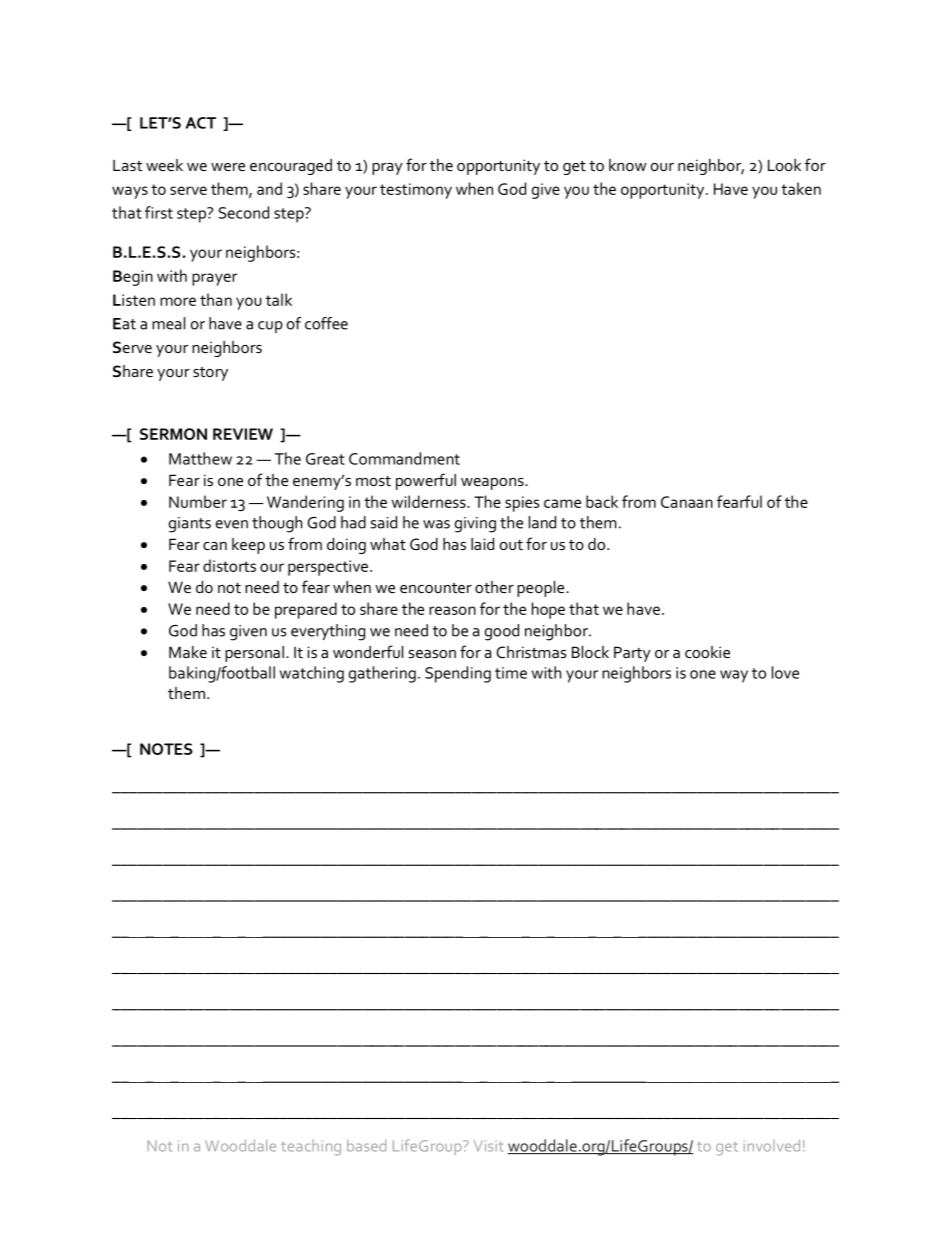  I want to click on teaching, so click(311, 1148).
